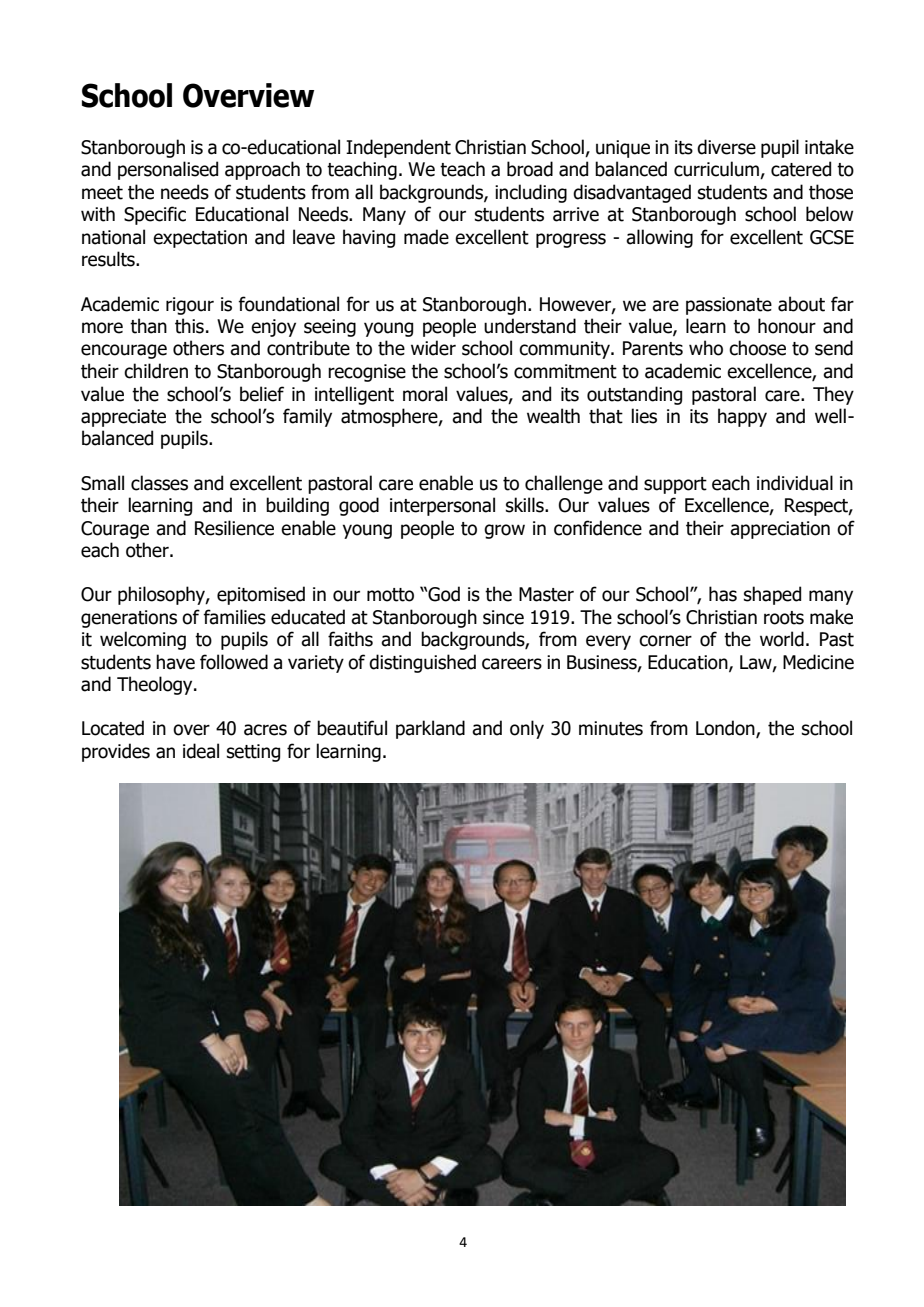  Describe the element at coordinates (553, 416) in the screenshot. I see `wealth` at that location.
